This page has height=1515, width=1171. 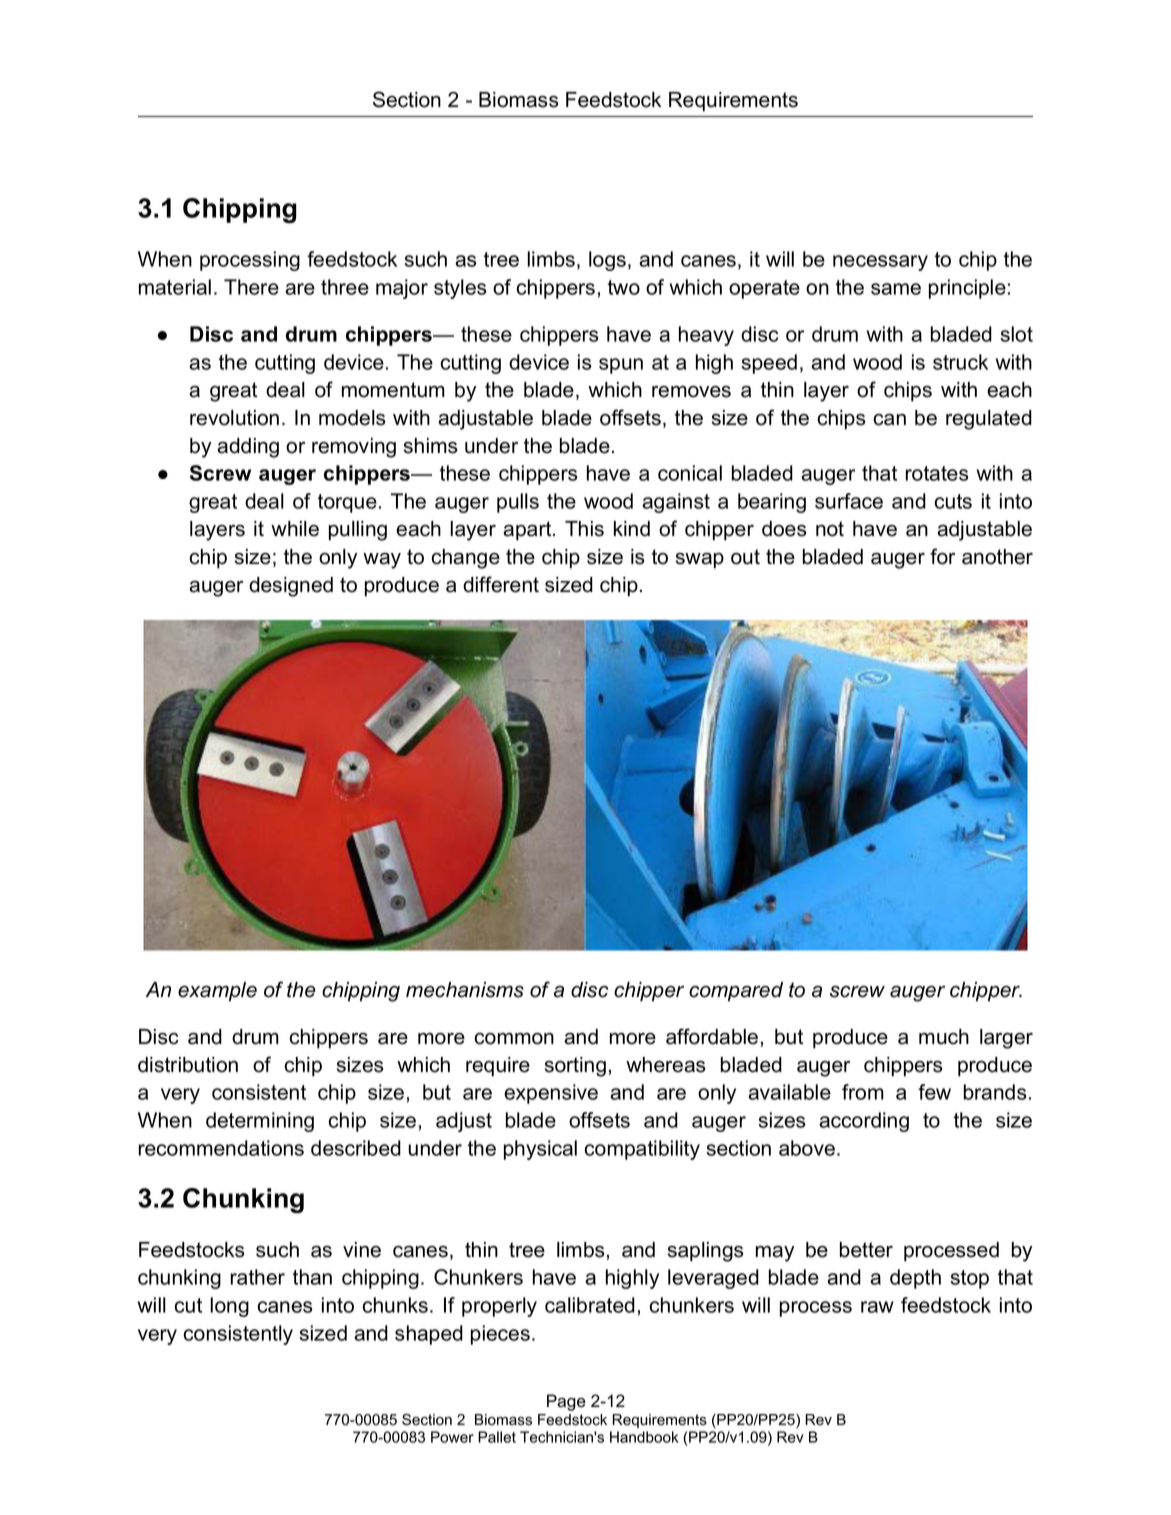 What do you see at coordinates (896, 289) in the page?
I see `same` at bounding box center [896, 289].
